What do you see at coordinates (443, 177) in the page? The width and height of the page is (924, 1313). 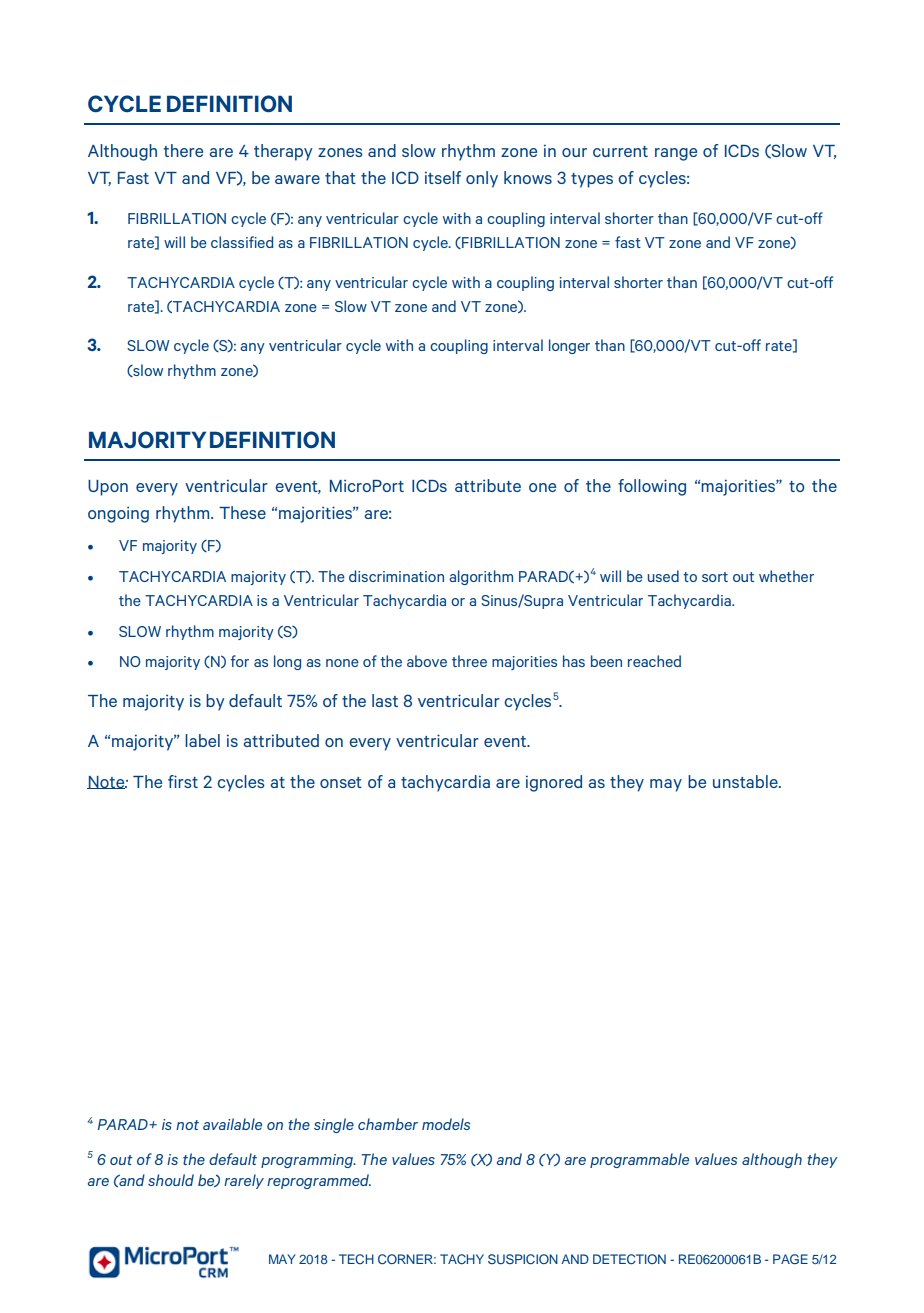 I see `itself` at bounding box center [443, 177].
